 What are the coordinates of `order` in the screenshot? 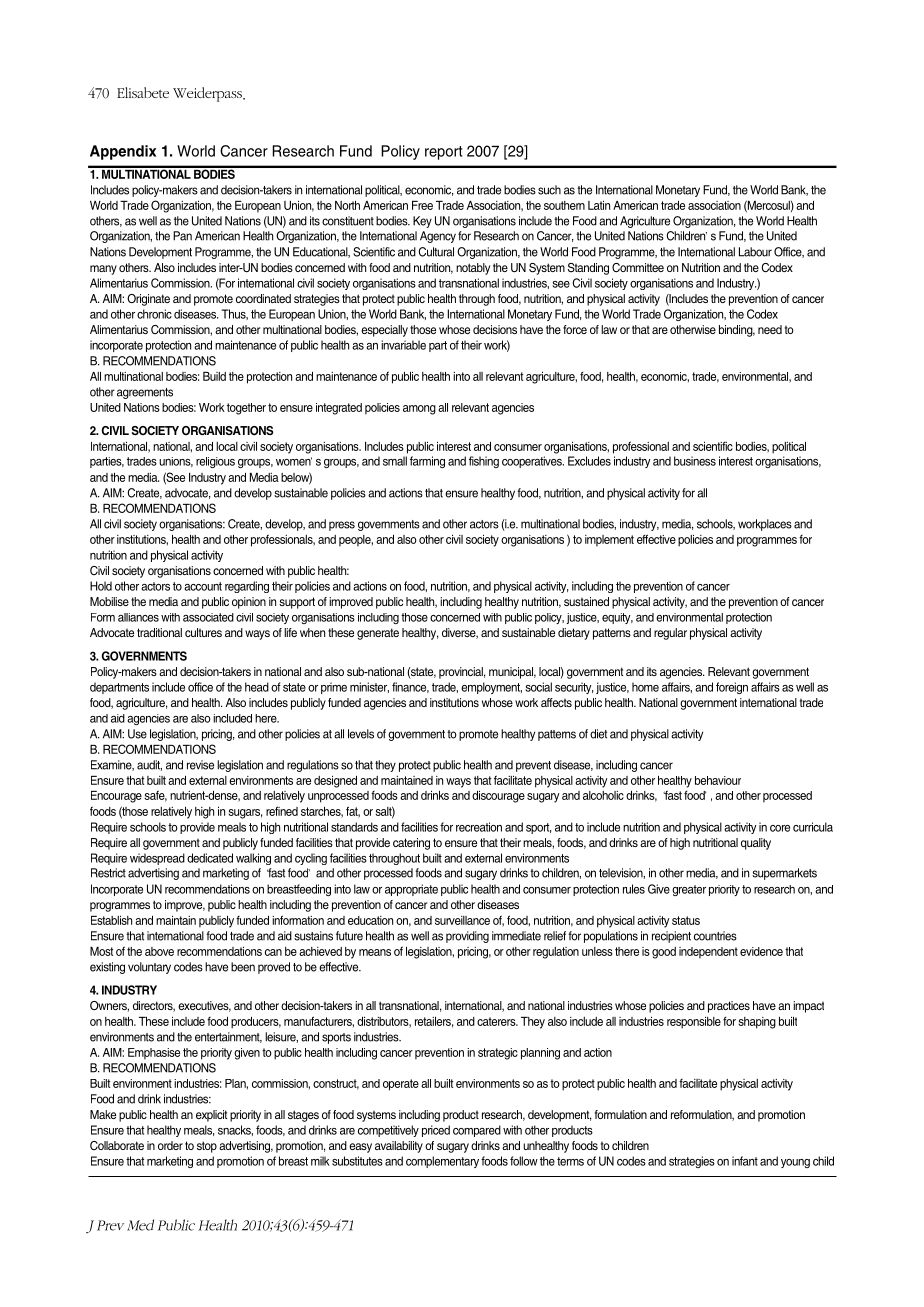 It's located at (170, 1145).
